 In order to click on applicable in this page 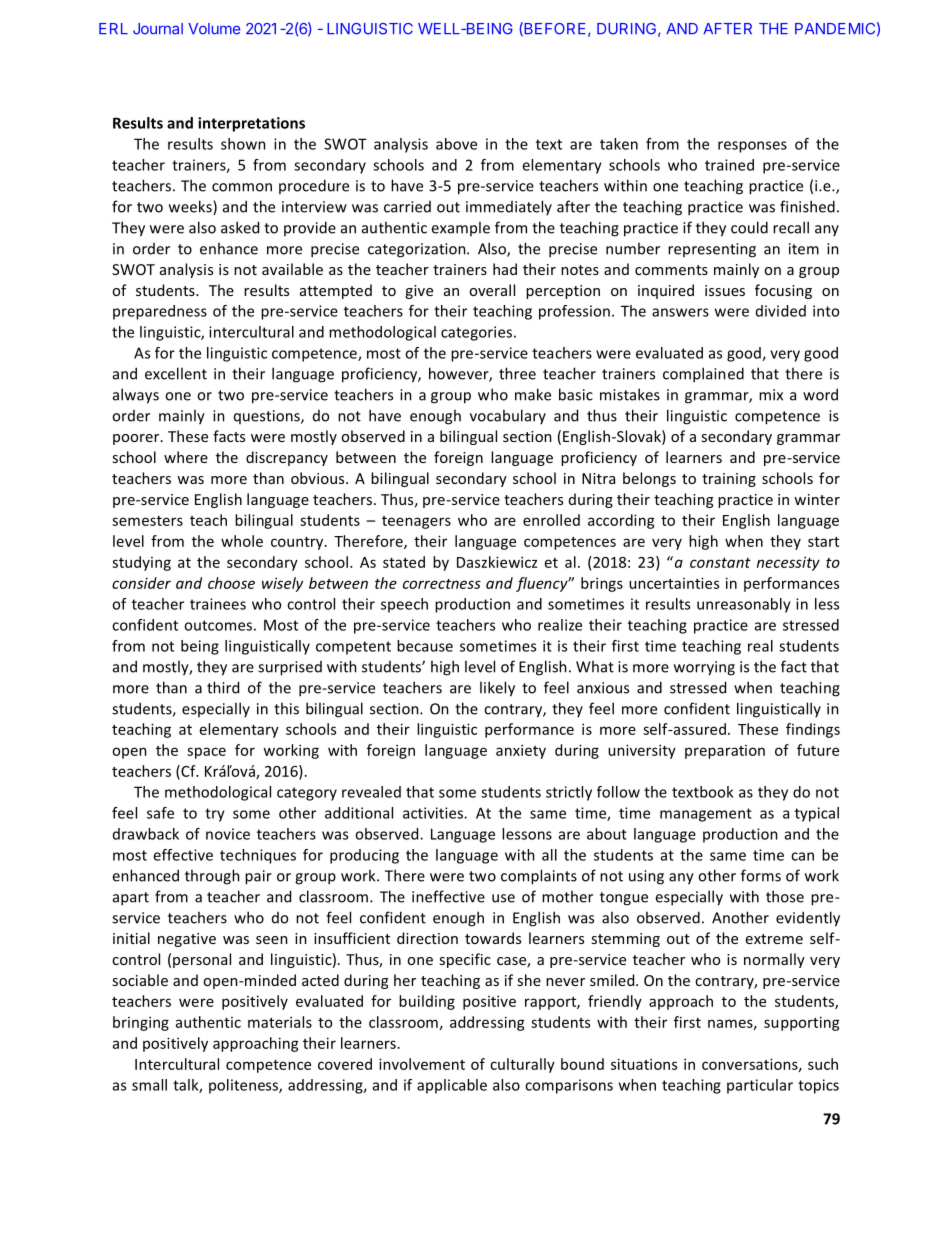, I will do `click(452, 1086)`.
